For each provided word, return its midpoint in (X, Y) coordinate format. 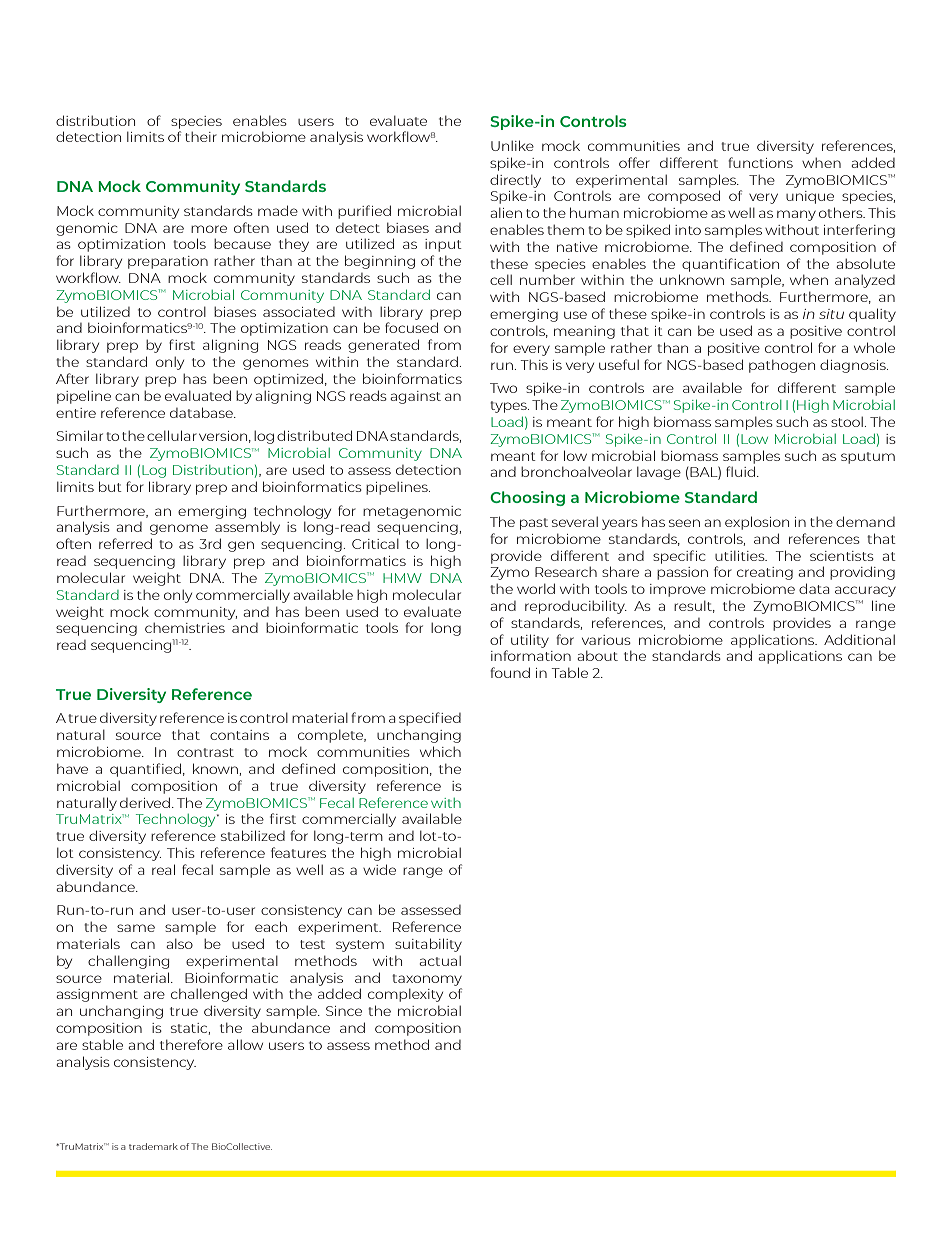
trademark (153, 1146)
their (201, 137)
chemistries (185, 628)
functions (760, 162)
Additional (859, 639)
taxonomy (427, 980)
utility (530, 641)
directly (515, 181)
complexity (405, 995)
